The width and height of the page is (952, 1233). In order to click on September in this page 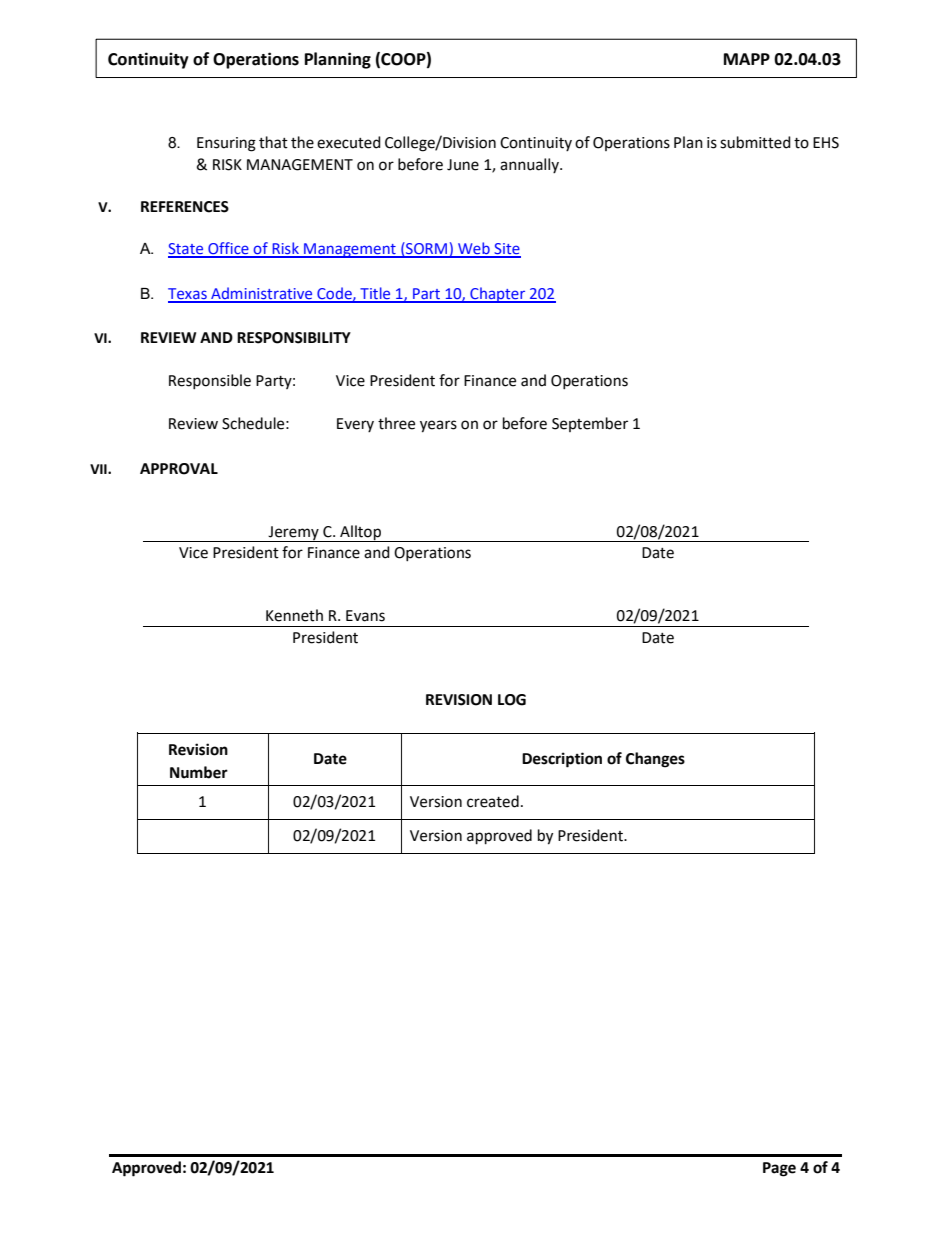, I will do `click(590, 424)`.
